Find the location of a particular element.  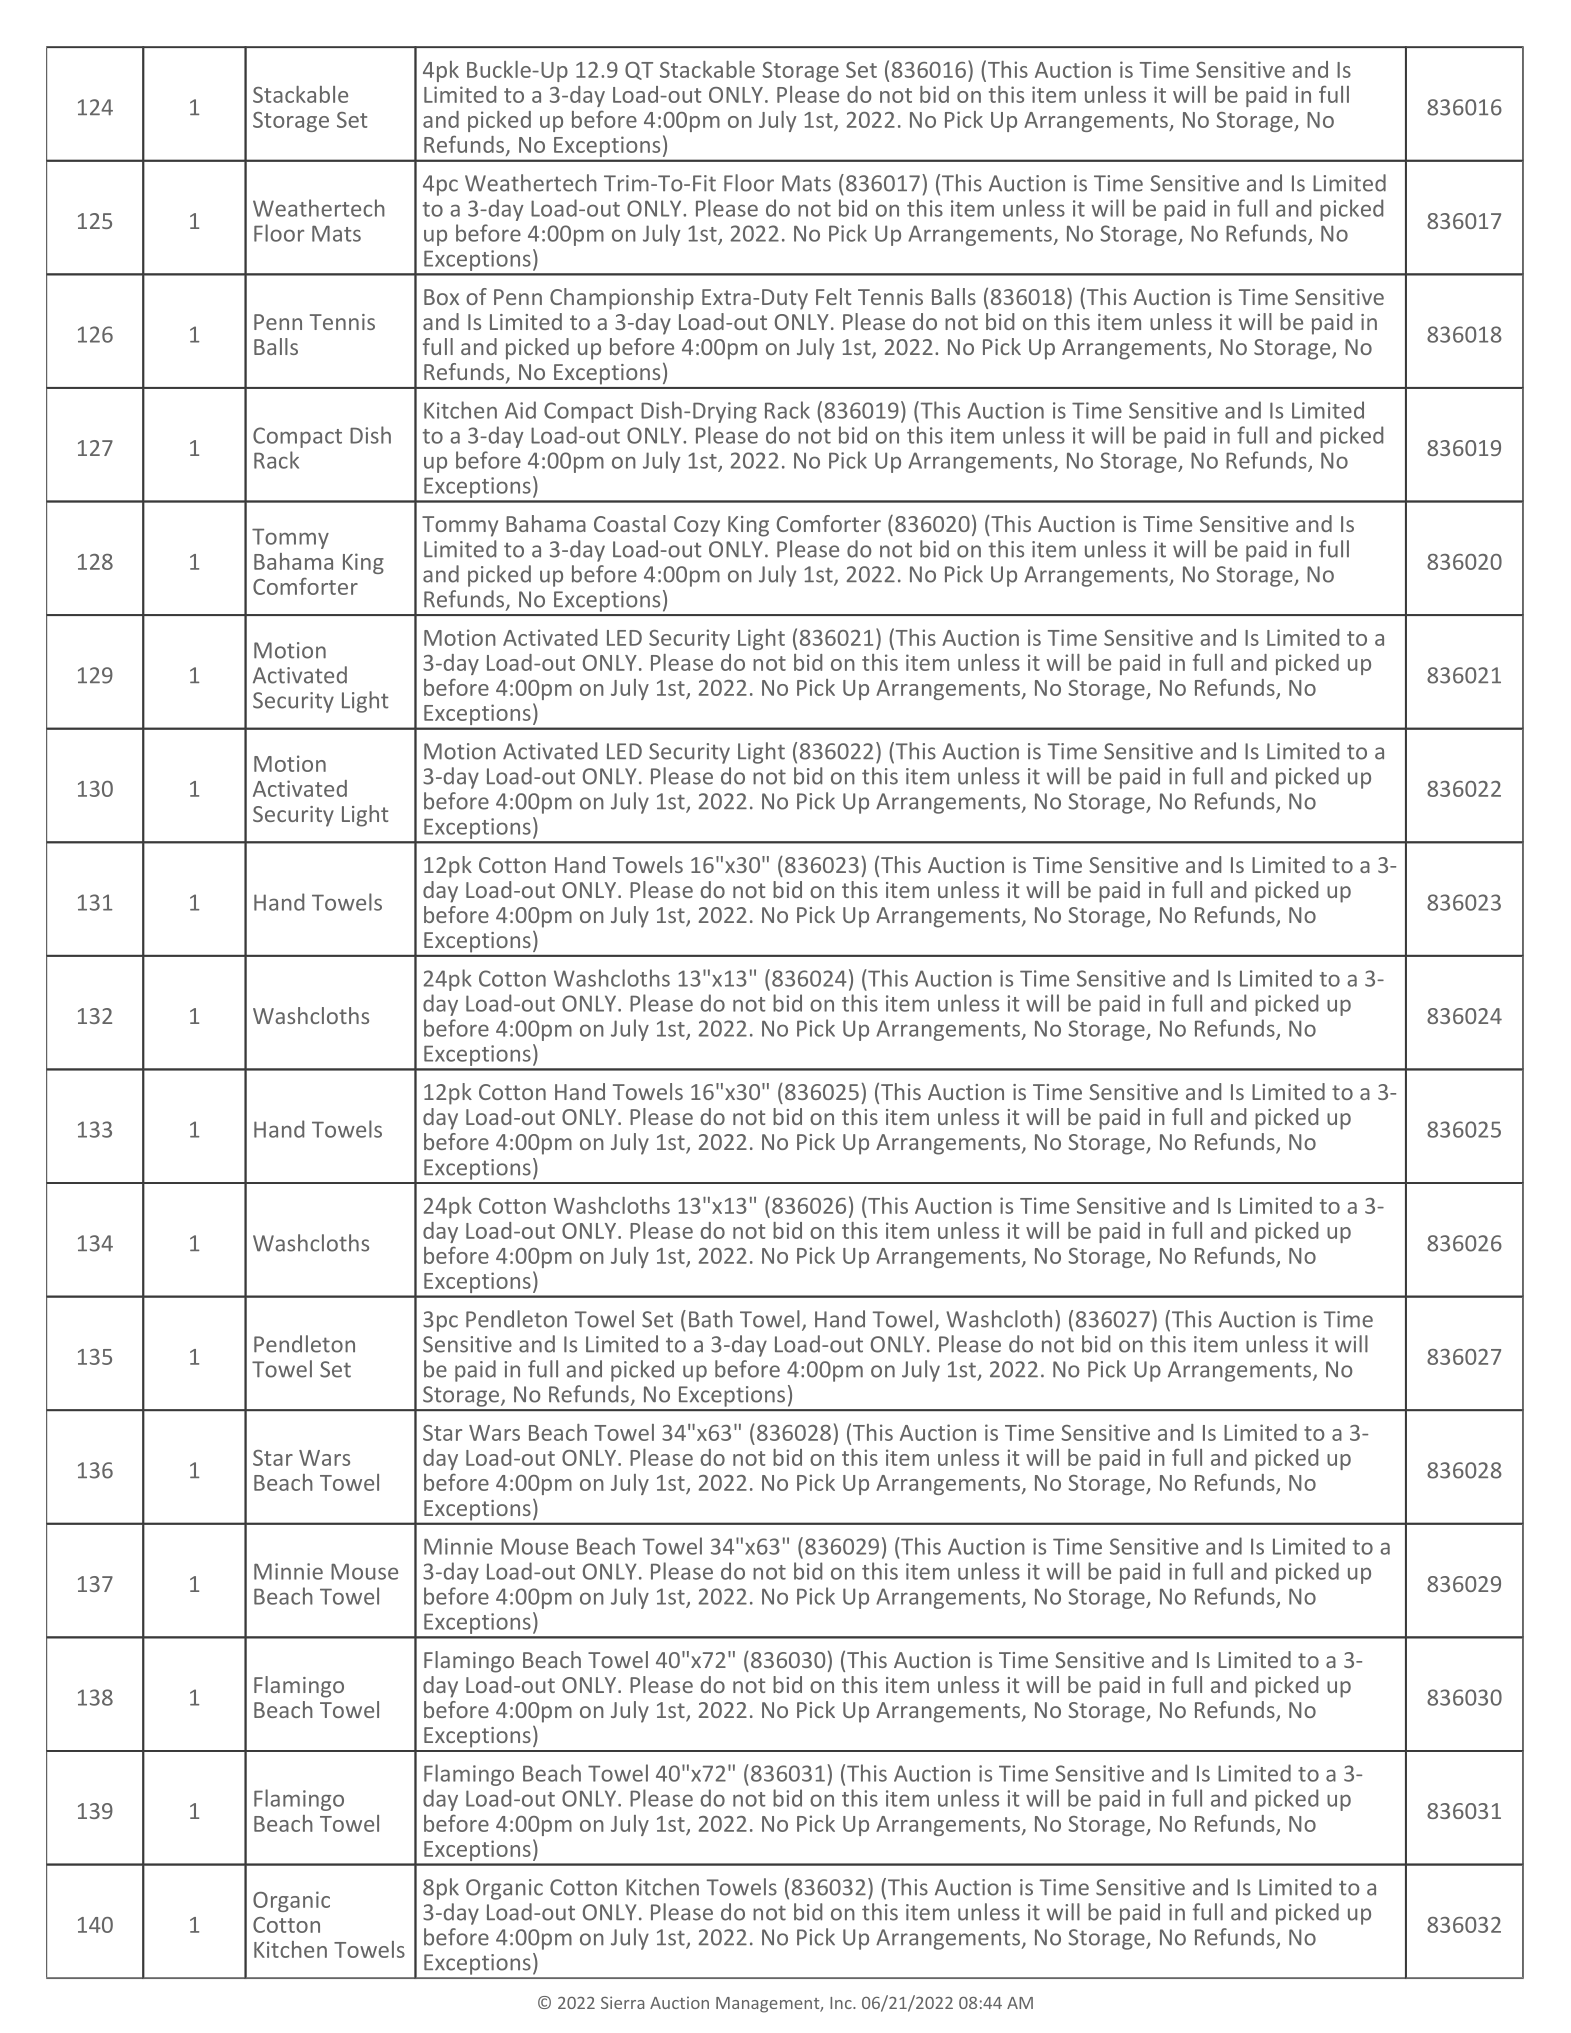

Coastal is located at coordinates (630, 523).
